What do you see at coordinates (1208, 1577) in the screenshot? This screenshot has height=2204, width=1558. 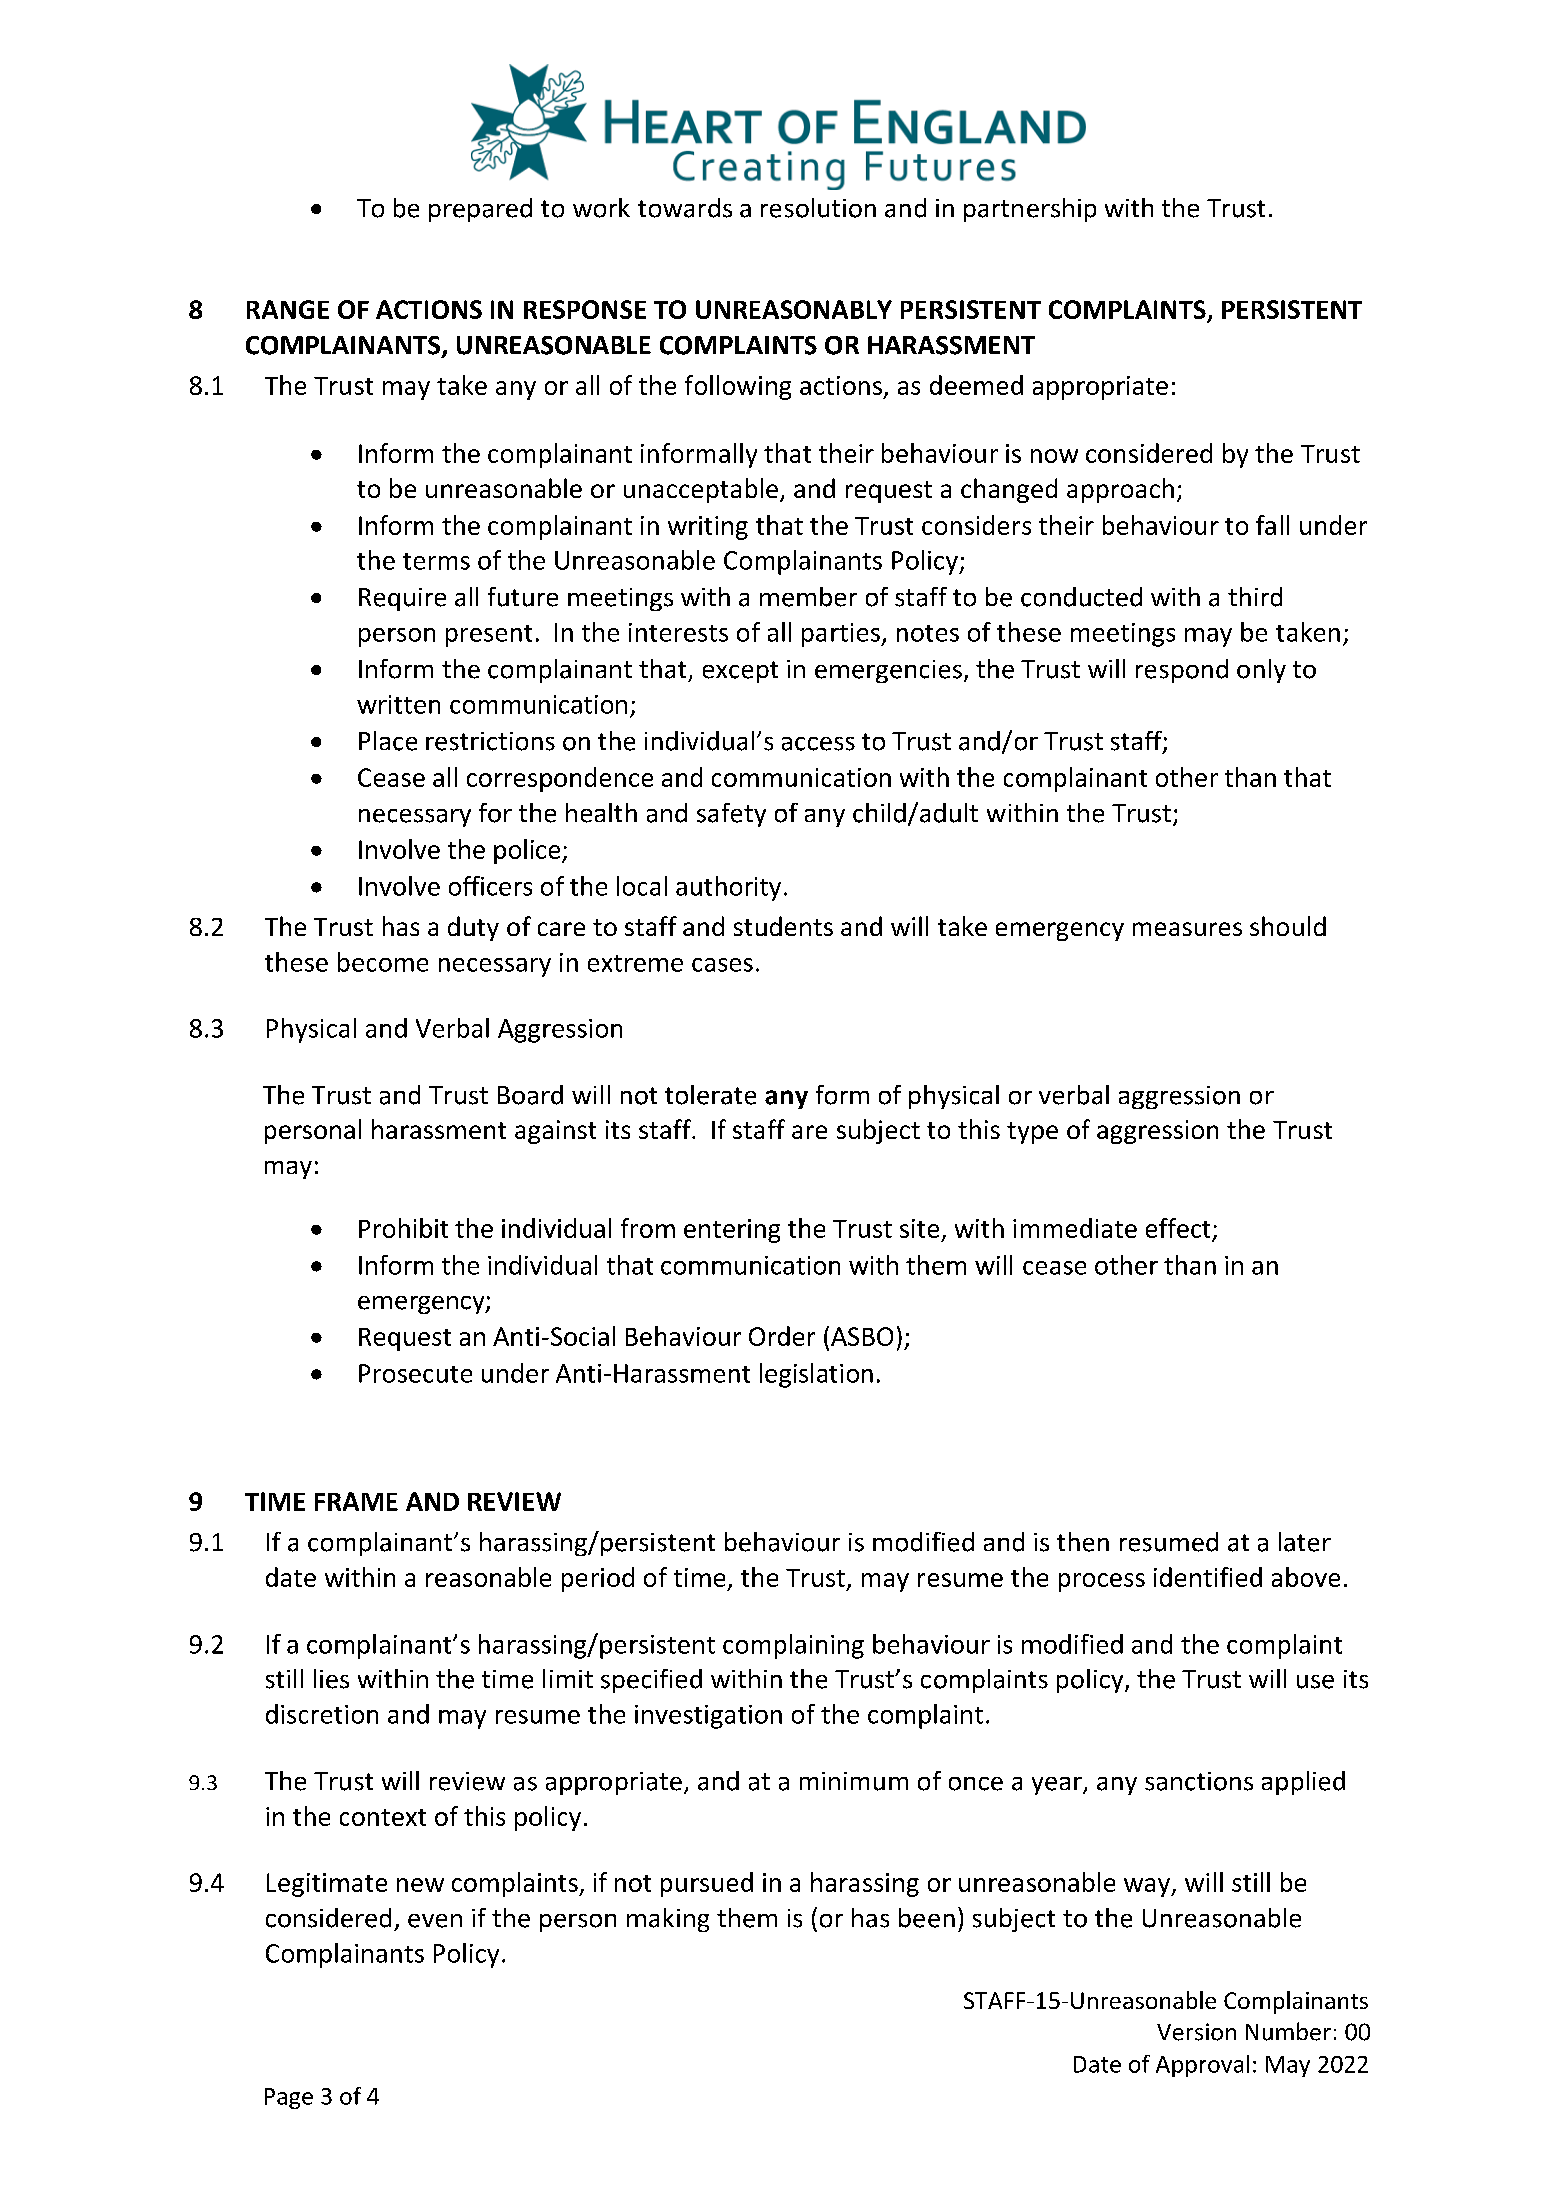 I see `identified` at bounding box center [1208, 1577].
